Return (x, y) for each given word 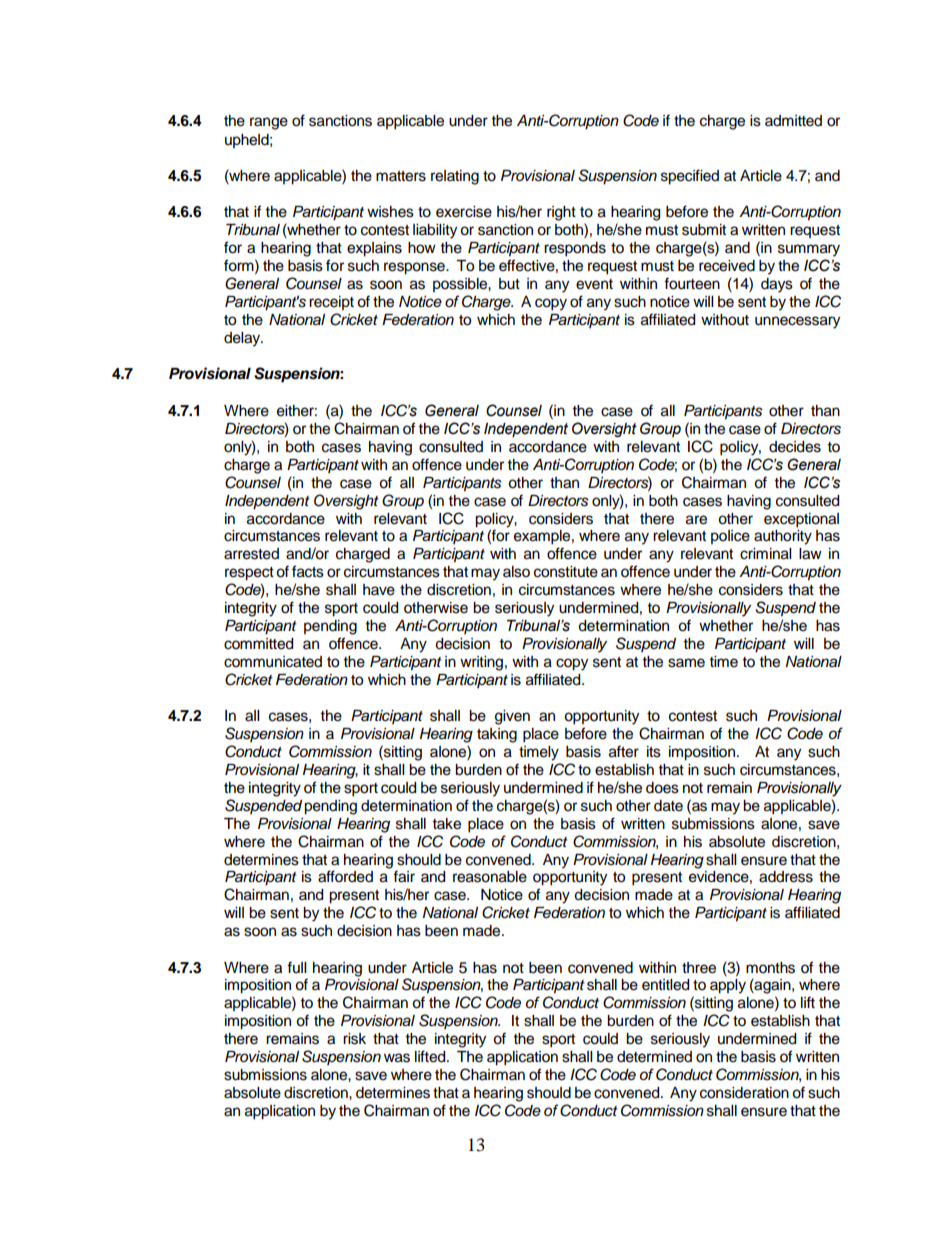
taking (497, 735)
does (662, 788)
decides (795, 447)
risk (354, 1039)
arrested (251, 554)
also (516, 572)
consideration (744, 1093)
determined (654, 1057)
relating (455, 177)
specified (690, 177)
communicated (273, 662)
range (269, 123)
